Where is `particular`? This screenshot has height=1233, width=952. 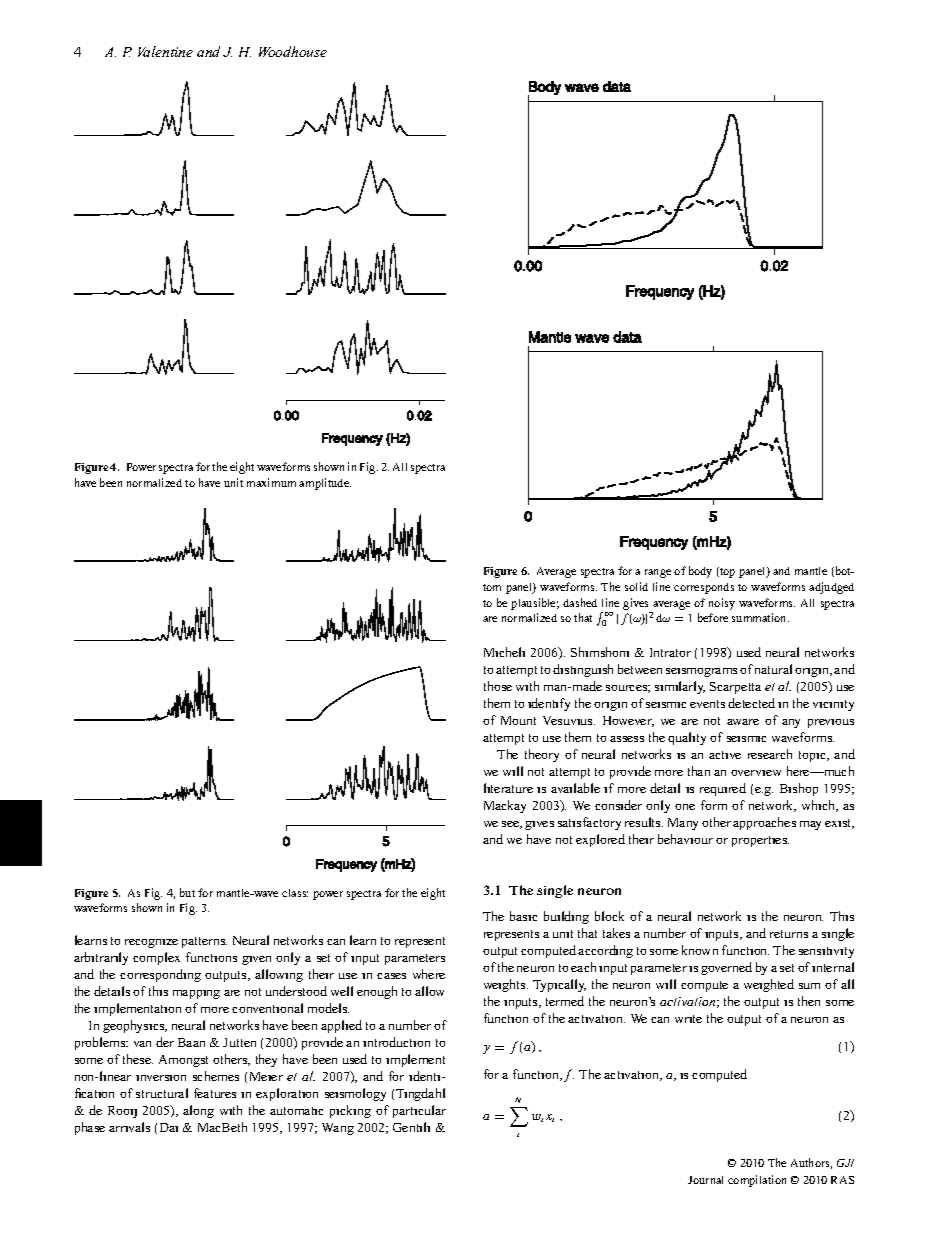
particular is located at coordinates (419, 1111).
